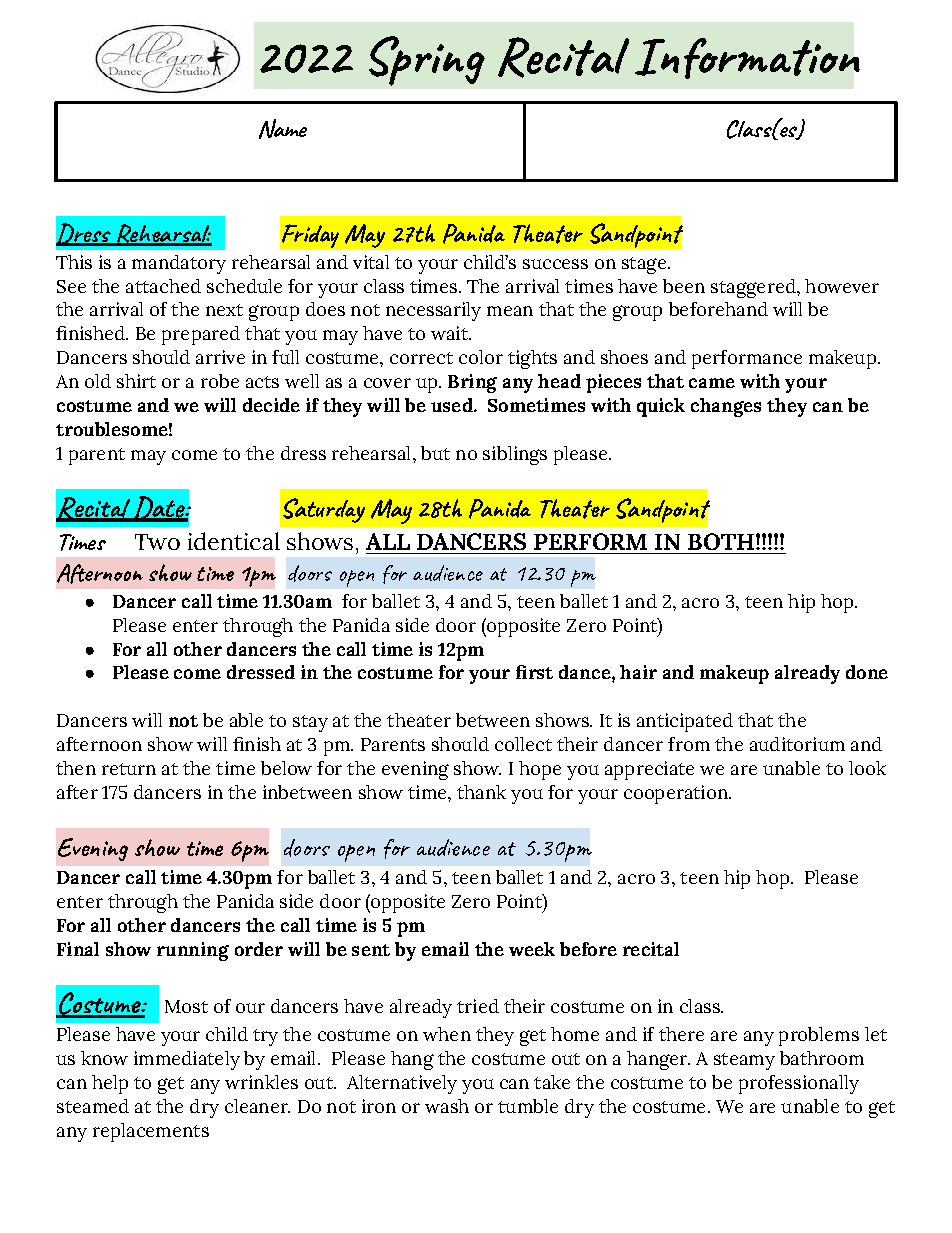  What do you see at coordinates (427, 61) in the screenshot?
I see `Spring` at bounding box center [427, 61].
